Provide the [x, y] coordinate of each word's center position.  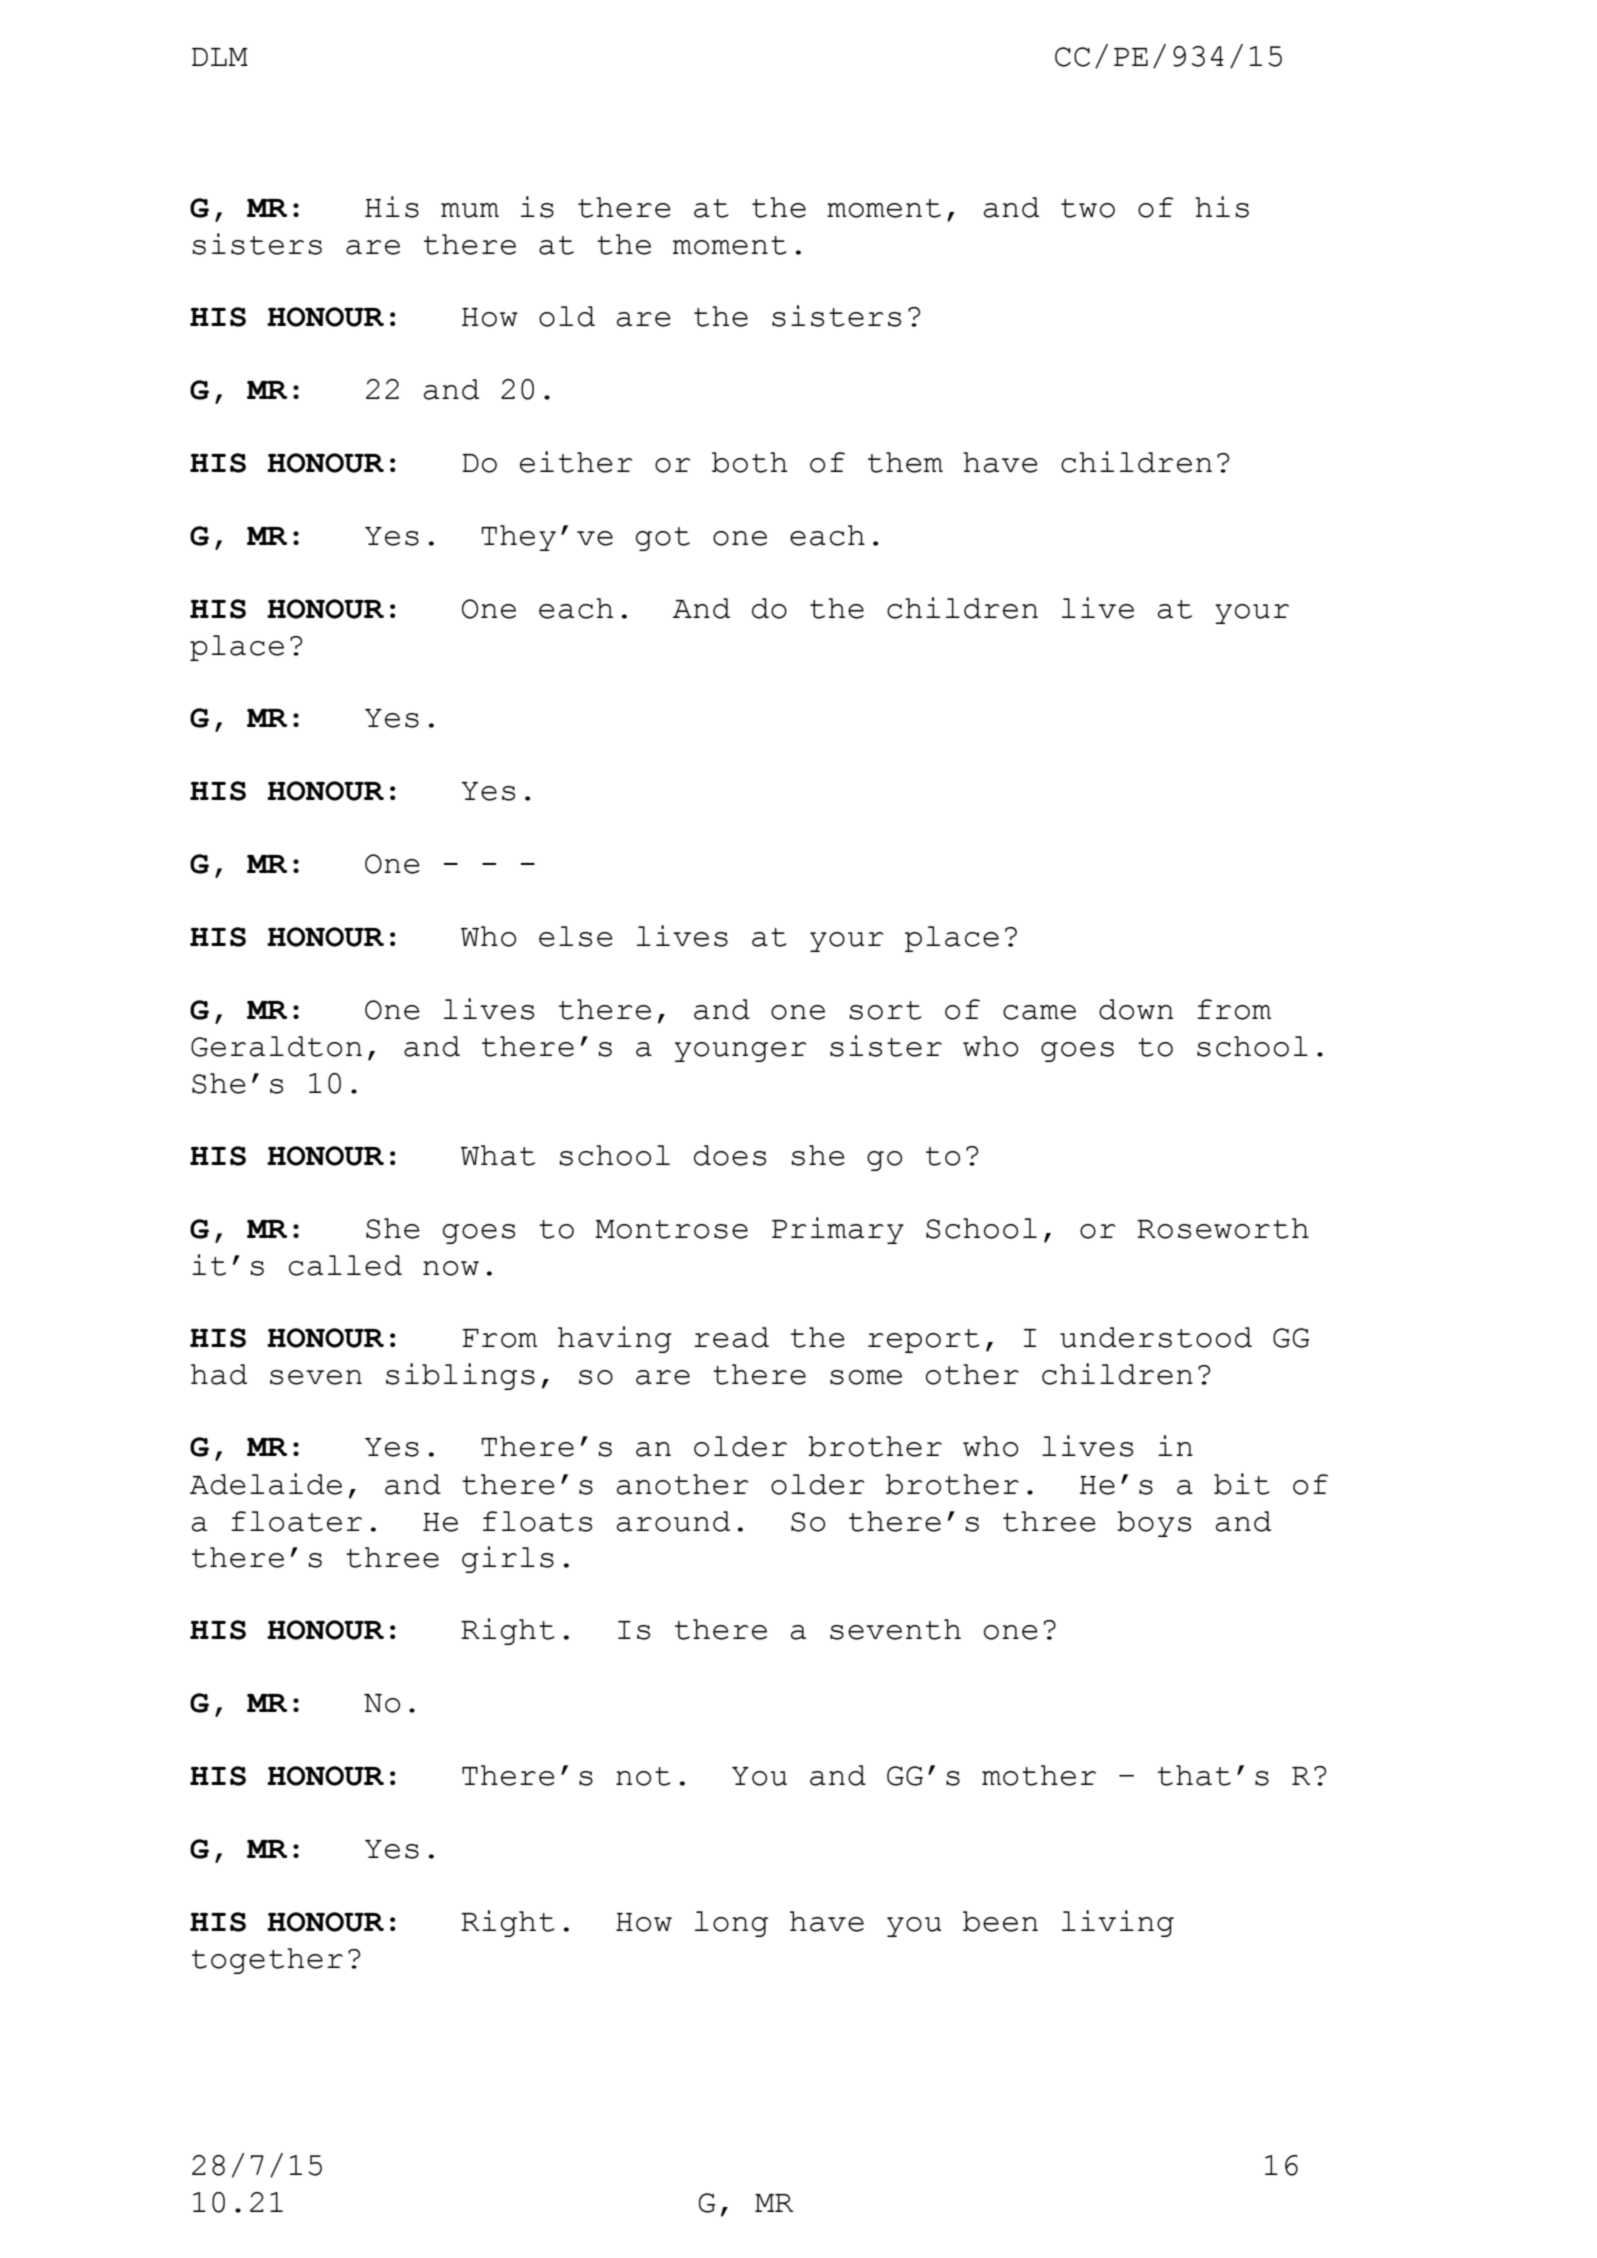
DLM [220, 57]
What [498, 1155]
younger [740, 1052]
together [267, 1961]
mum [470, 210]
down [1136, 1009]
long [731, 1924]
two [1088, 208]
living [1118, 1923]
